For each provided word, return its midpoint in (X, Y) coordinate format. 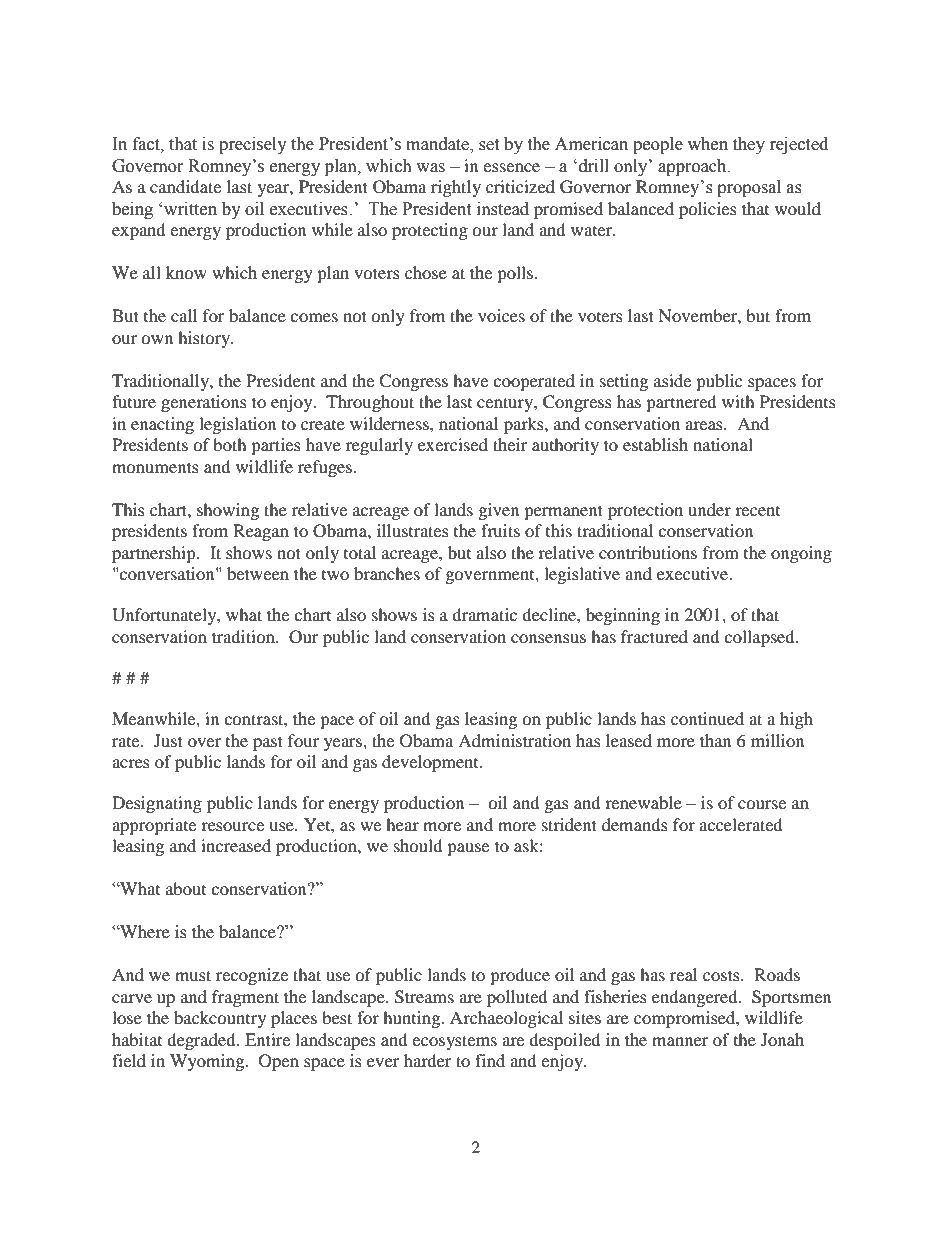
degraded (202, 1041)
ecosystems (454, 1042)
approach (693, 167)
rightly (456, 188)
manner (680, 1041)
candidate (185, 186)
